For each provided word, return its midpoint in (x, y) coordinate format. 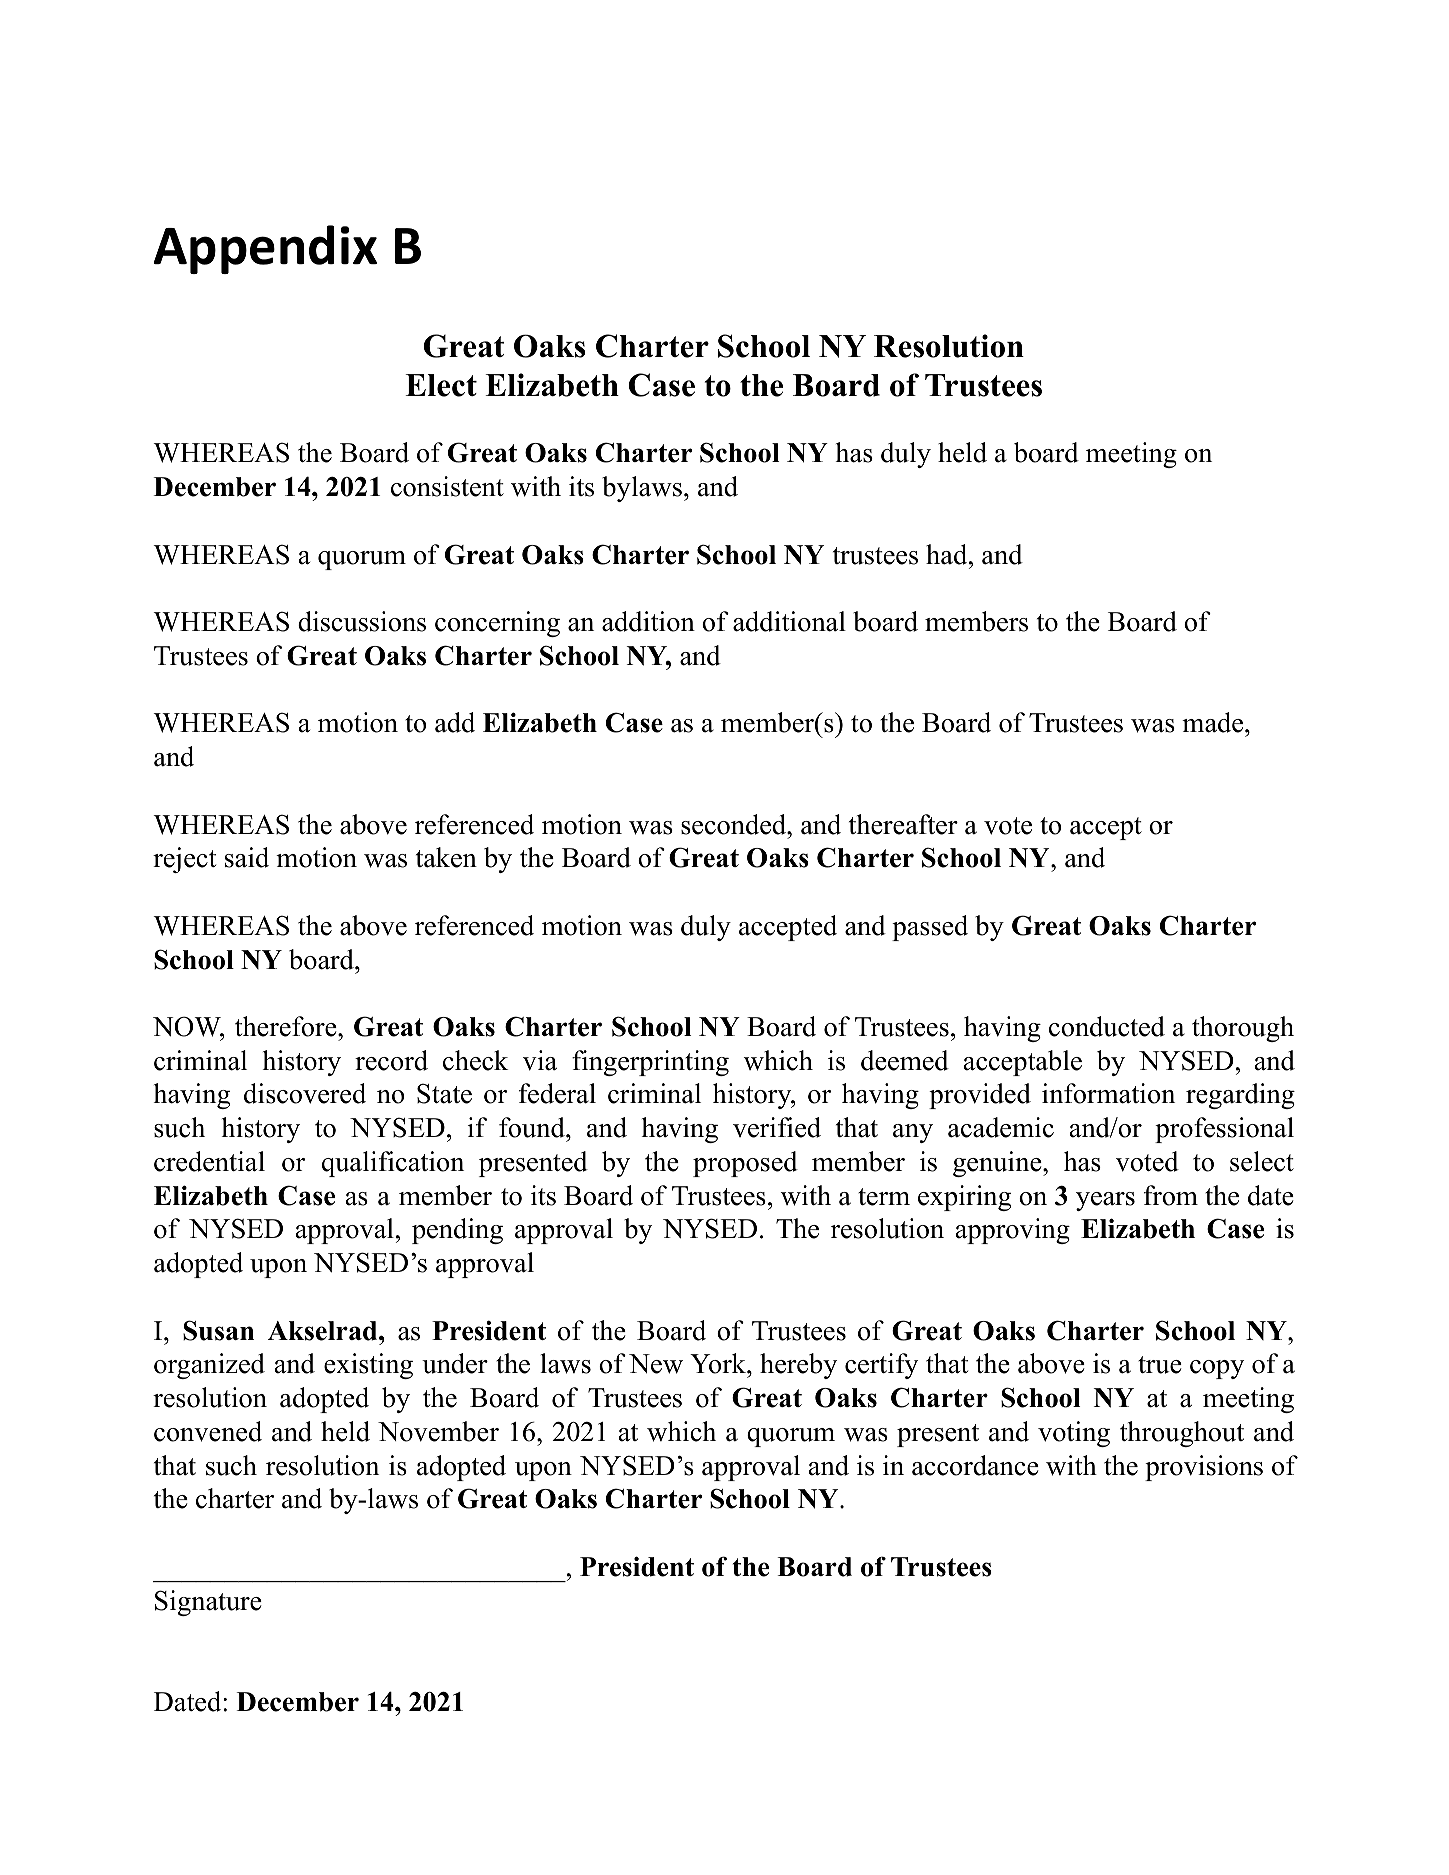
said (247, 857)
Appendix (265, 249)
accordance (975, 1465)
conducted (1107, 1026)
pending (457, 1231)
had (948, 554)
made (1212, 722)
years (1105, 1201)
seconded (734, 824)
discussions (362, 621)
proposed (745, 1164)
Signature (208, 1603)
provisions (1204, 1468)
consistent (447, 486)
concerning (497, 624)
